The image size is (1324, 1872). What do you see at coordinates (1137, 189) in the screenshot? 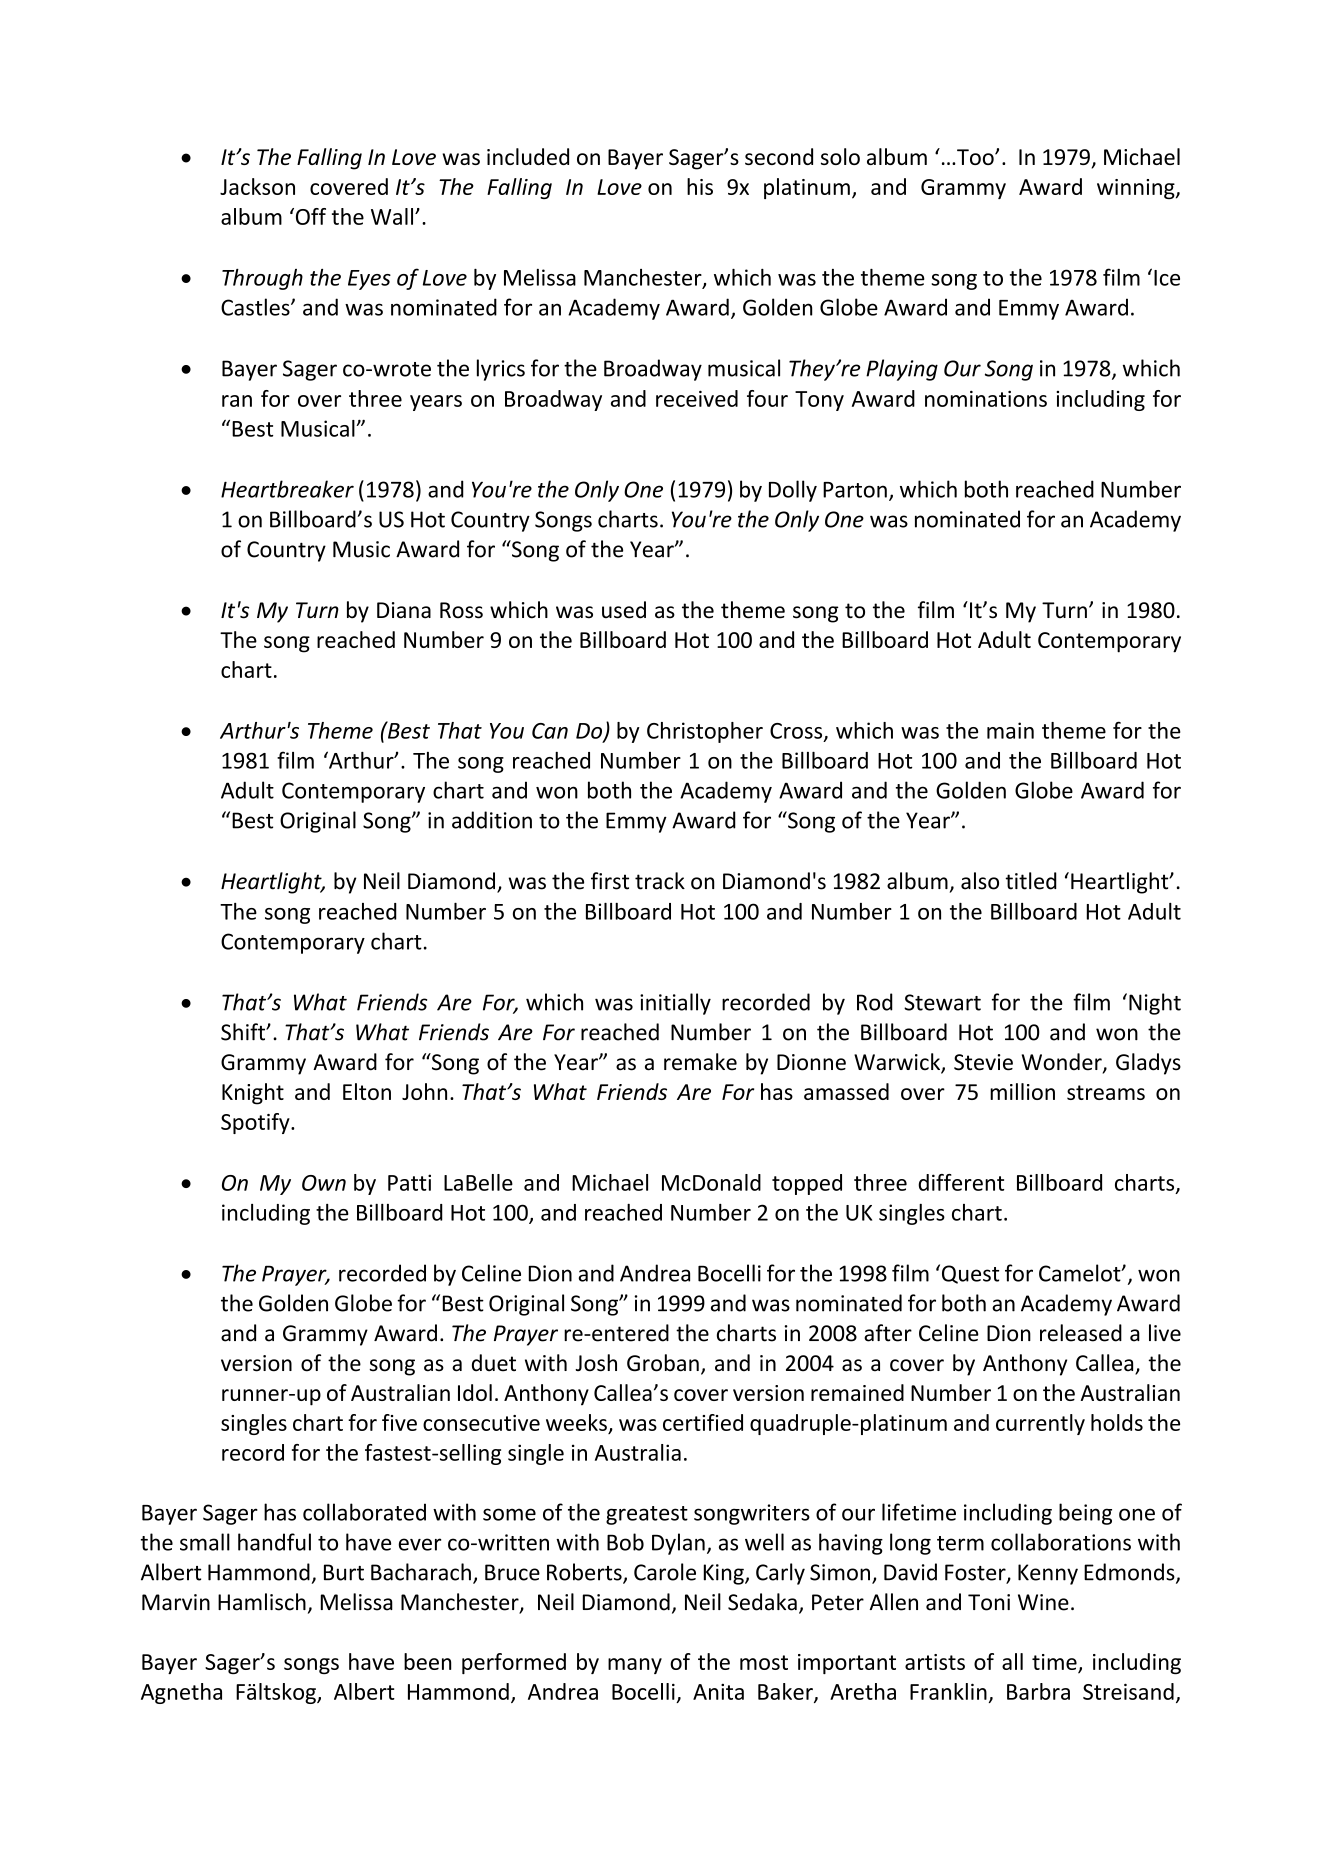
I see `winning` at bounding box center [1137, 189].
